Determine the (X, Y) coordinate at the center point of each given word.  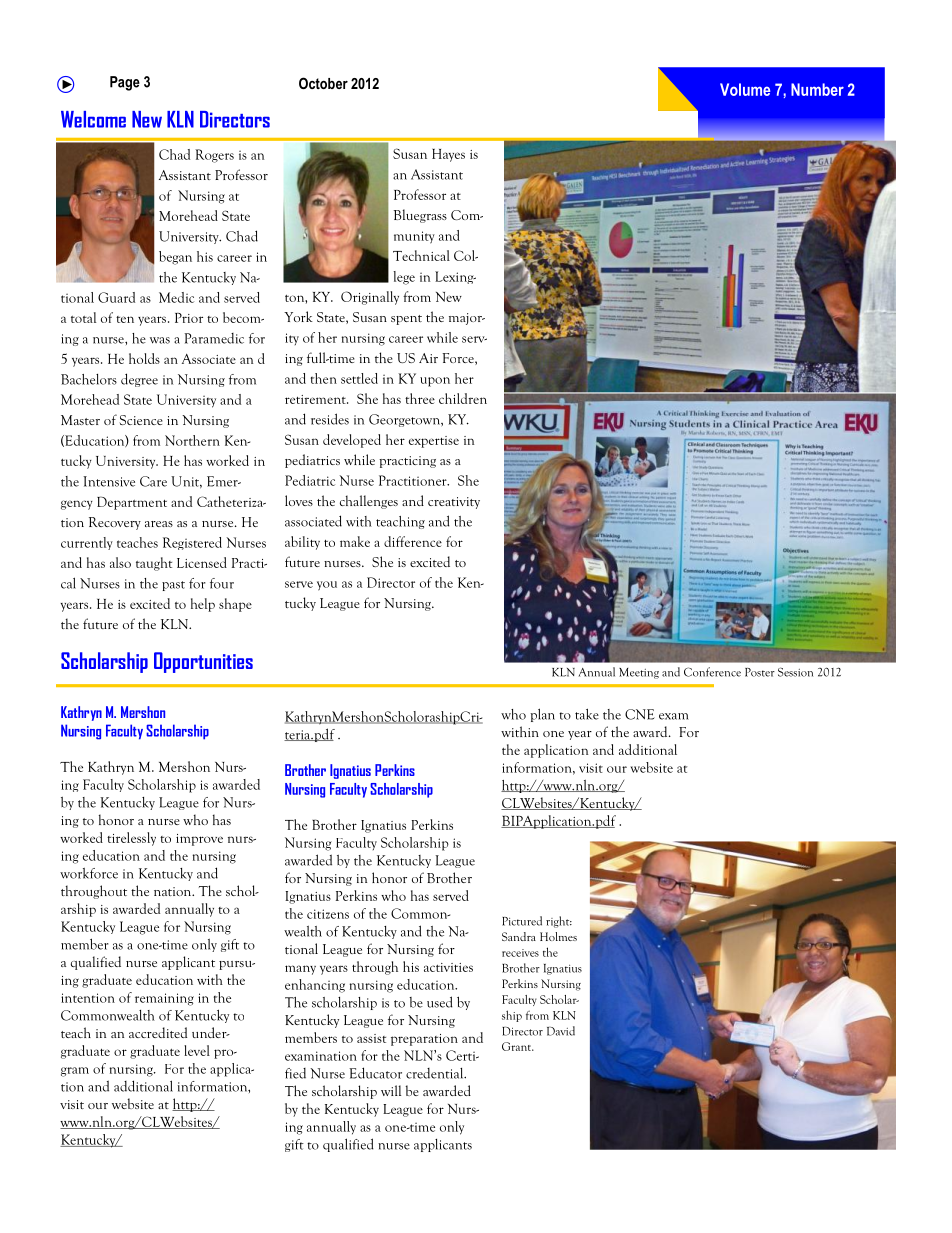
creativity (454, 503)
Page (125, 83)
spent (406, 320)
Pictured (522, 921)
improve (199, 840)
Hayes (448, 155)
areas (159, 524)
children (463, 398)
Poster (760, 672)
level (197, 1050)
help (203, 605)
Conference (712, 672)
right (559, 922)
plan (542, 715)
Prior (189, 318)
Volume (745, 89)
